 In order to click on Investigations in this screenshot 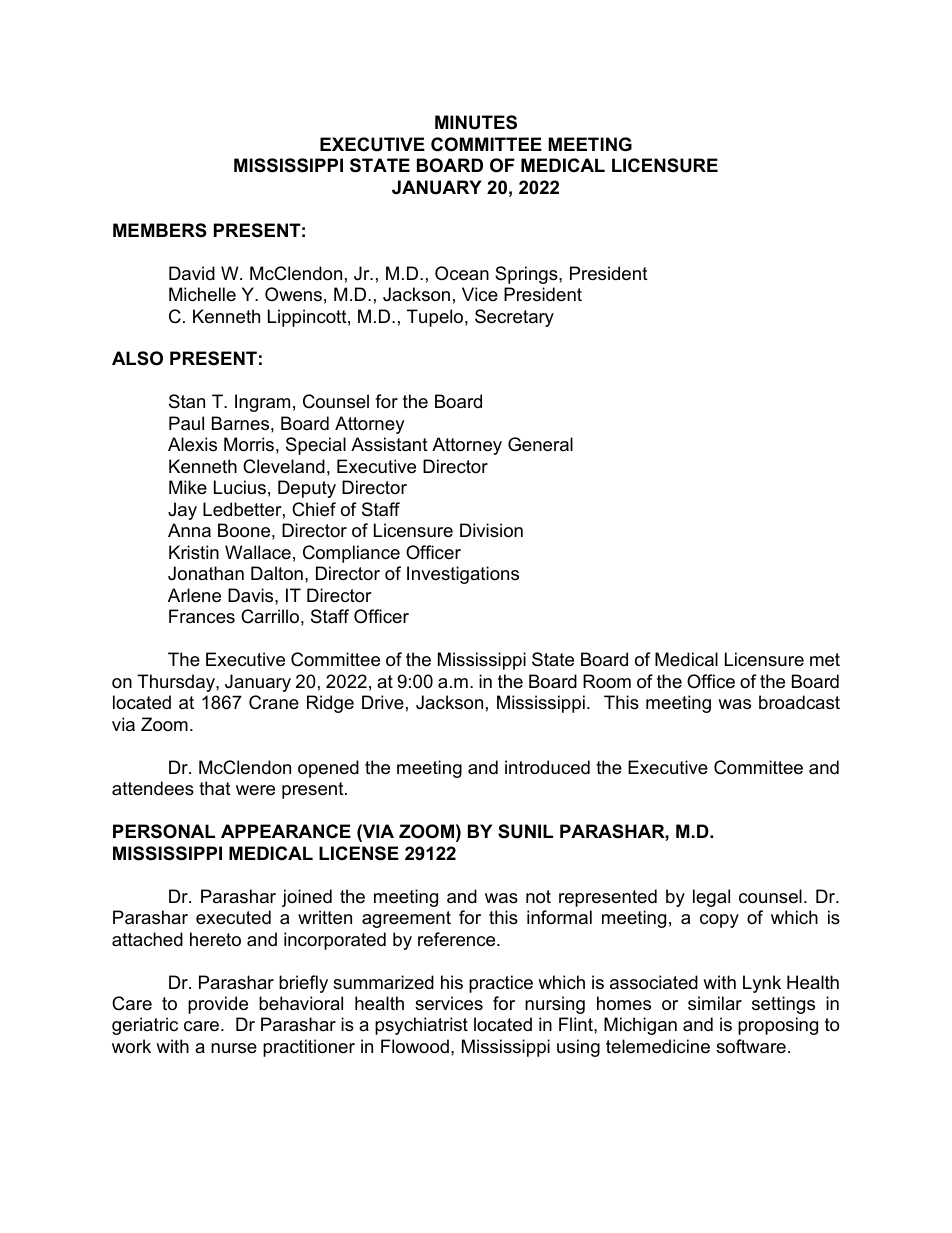, I will do `click(463, 575)`.
